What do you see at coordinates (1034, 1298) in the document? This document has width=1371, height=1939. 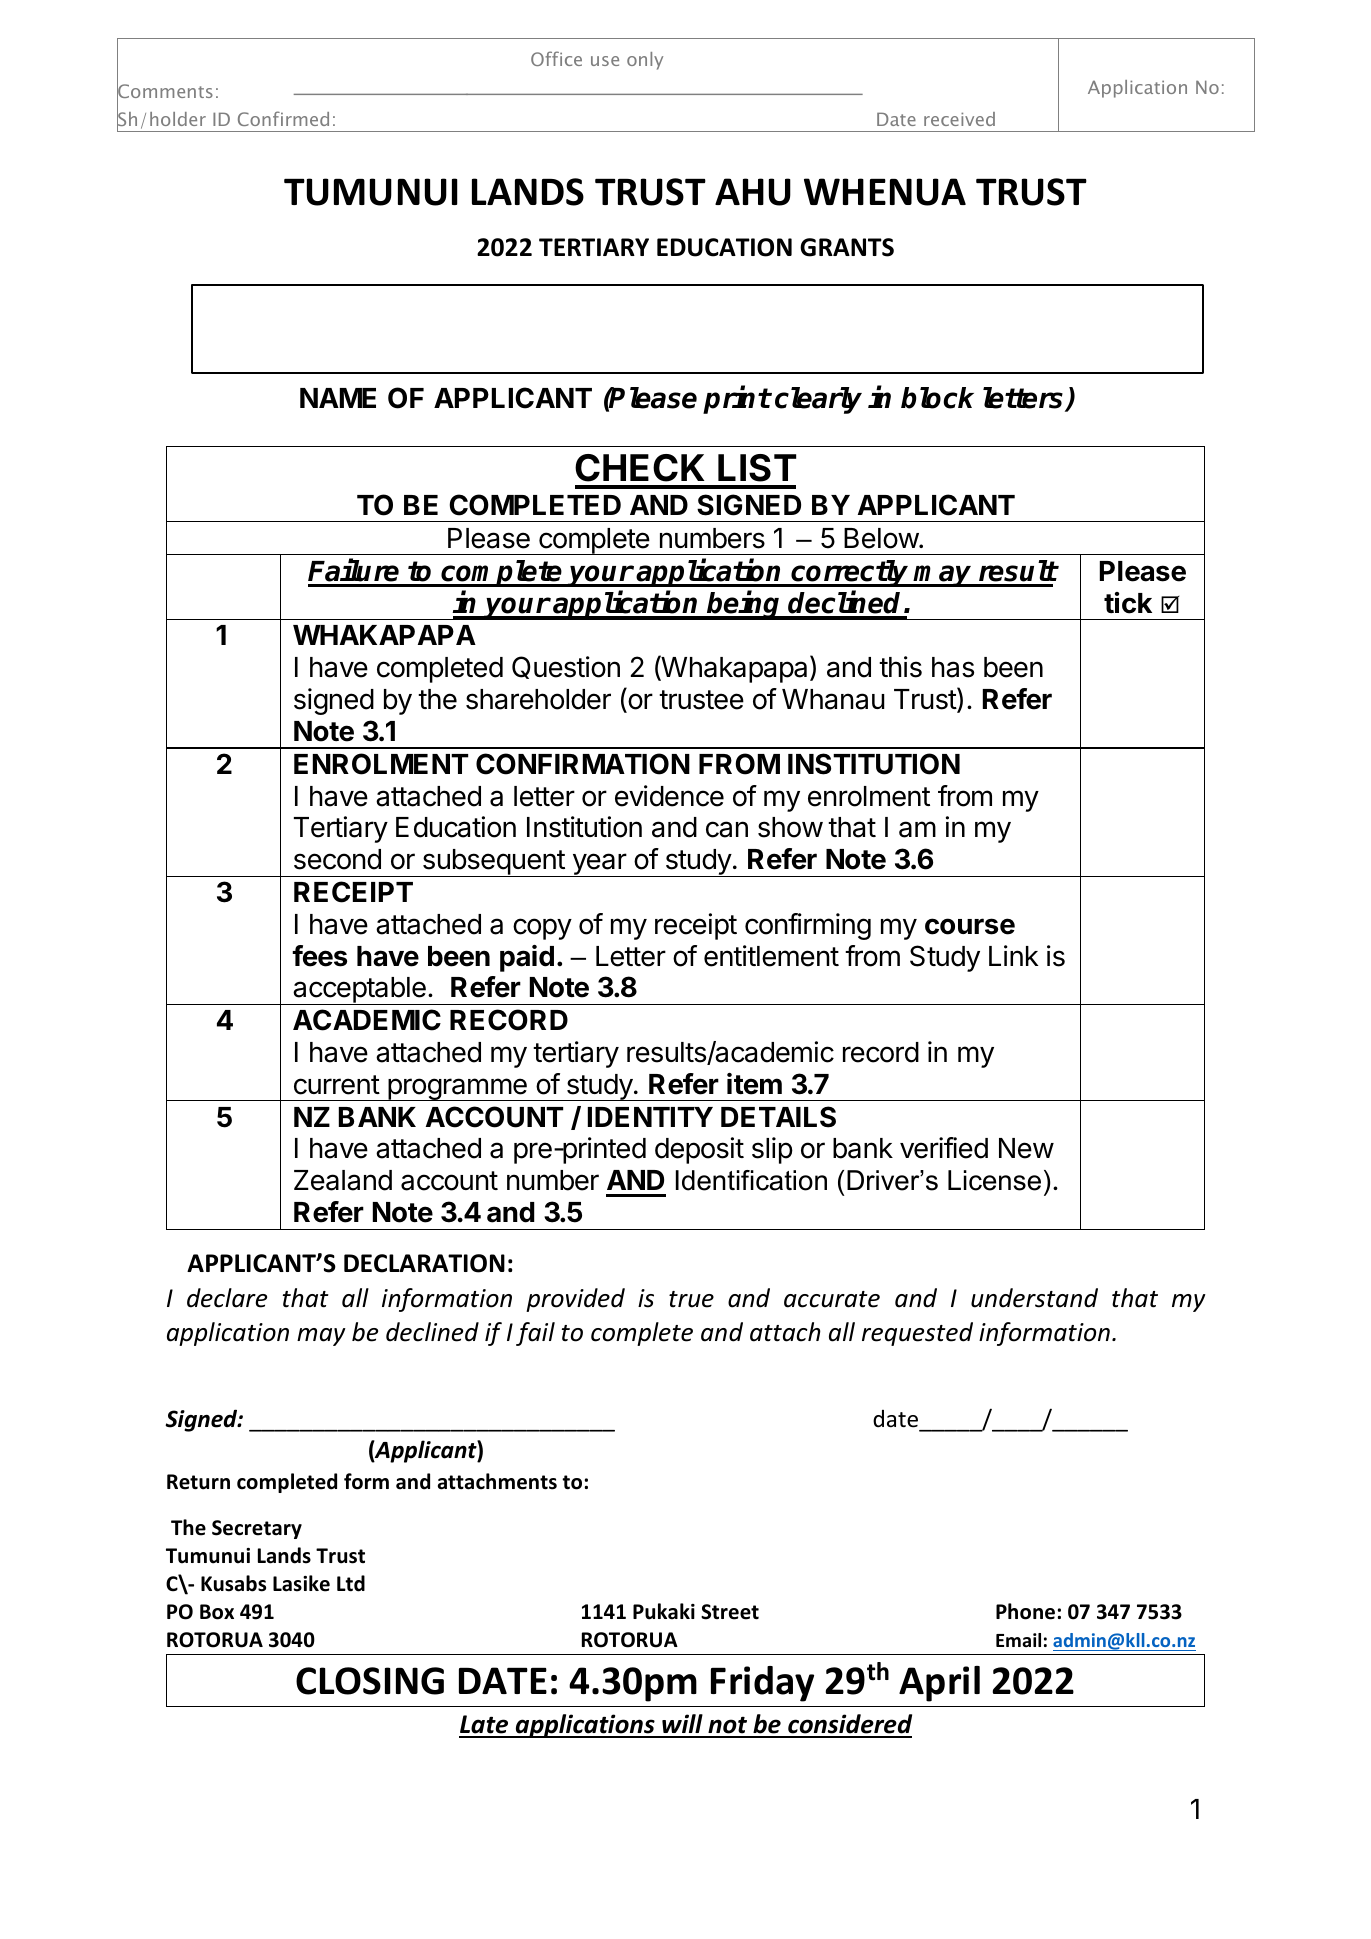 I see `understand` at bounding box center [1034, 1298].
